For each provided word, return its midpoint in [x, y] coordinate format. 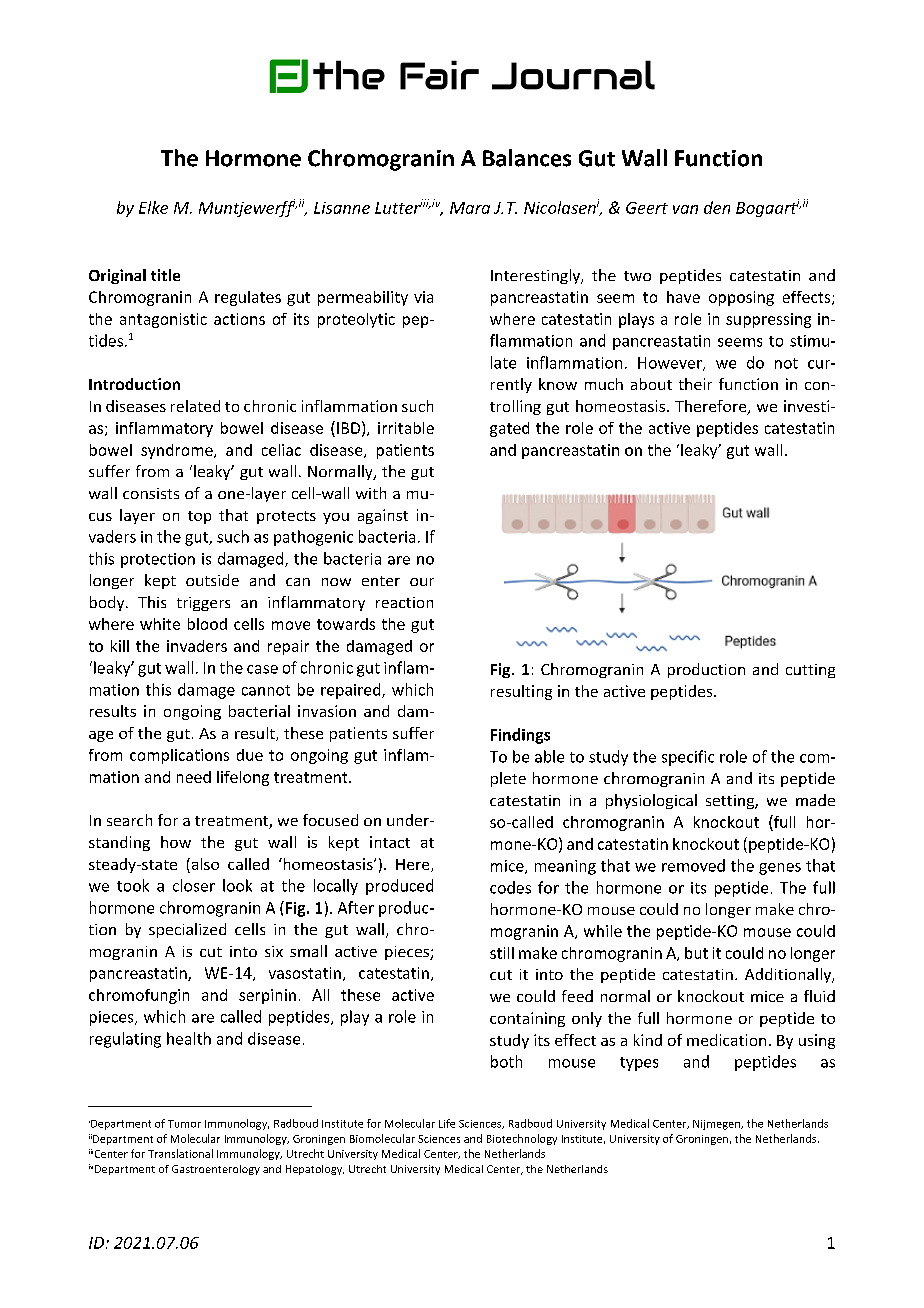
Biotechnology [522, 1139]
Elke [153, 207]
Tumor [184, 1124]
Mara [470, 208]
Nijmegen [717, 1125]
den [717, 207]
